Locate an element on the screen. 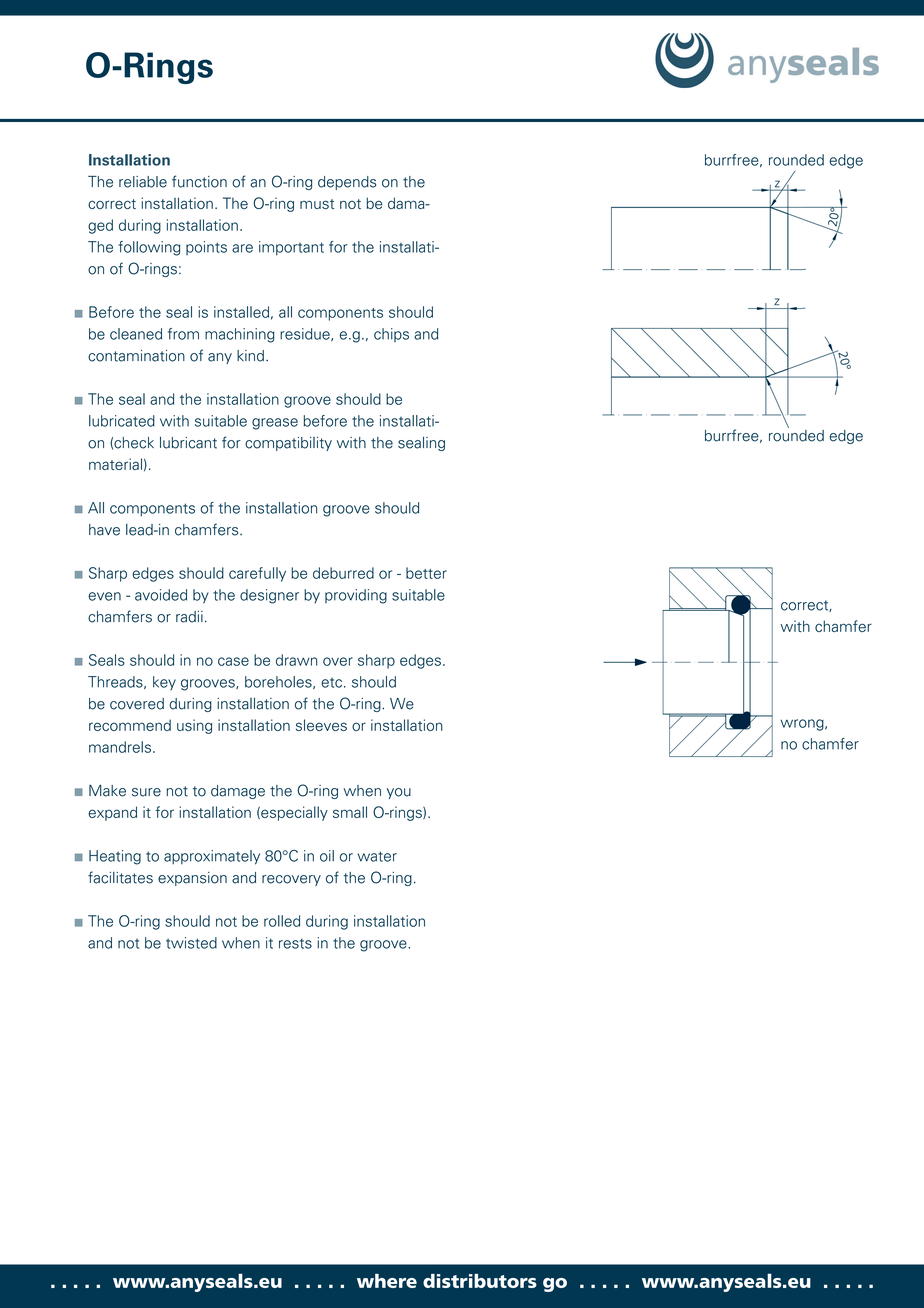 Image resolution: width=924 pixels, height=1308 pixels. twisted is located at coordinates (191, 943).
